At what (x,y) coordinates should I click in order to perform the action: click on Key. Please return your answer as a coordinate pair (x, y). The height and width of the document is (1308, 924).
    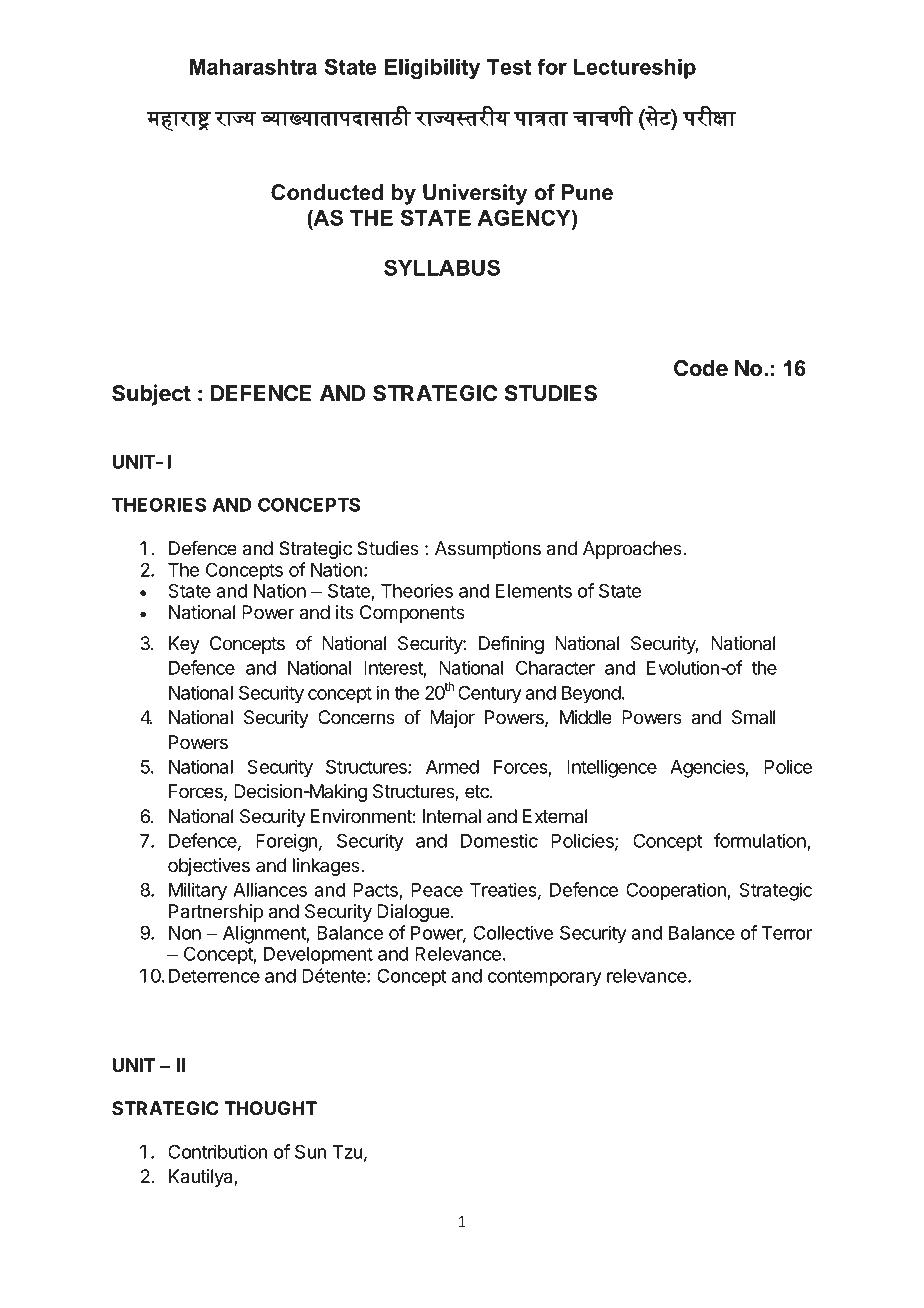
    Looking at the image, I should click on (184, 645).
